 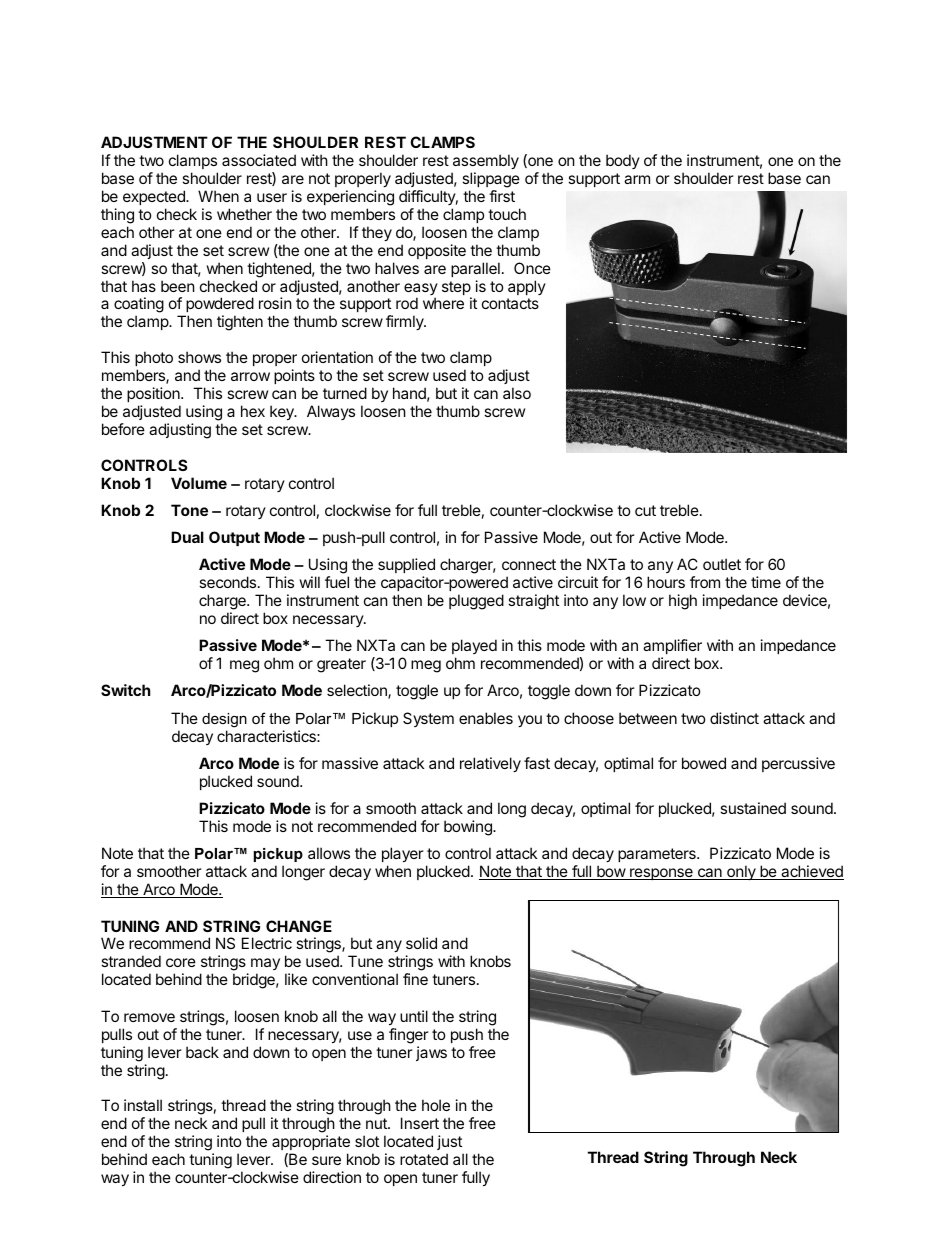 What do you see at coordinates (155, 197) in the image?
I see `expected` at bounding box center [155, 197].
